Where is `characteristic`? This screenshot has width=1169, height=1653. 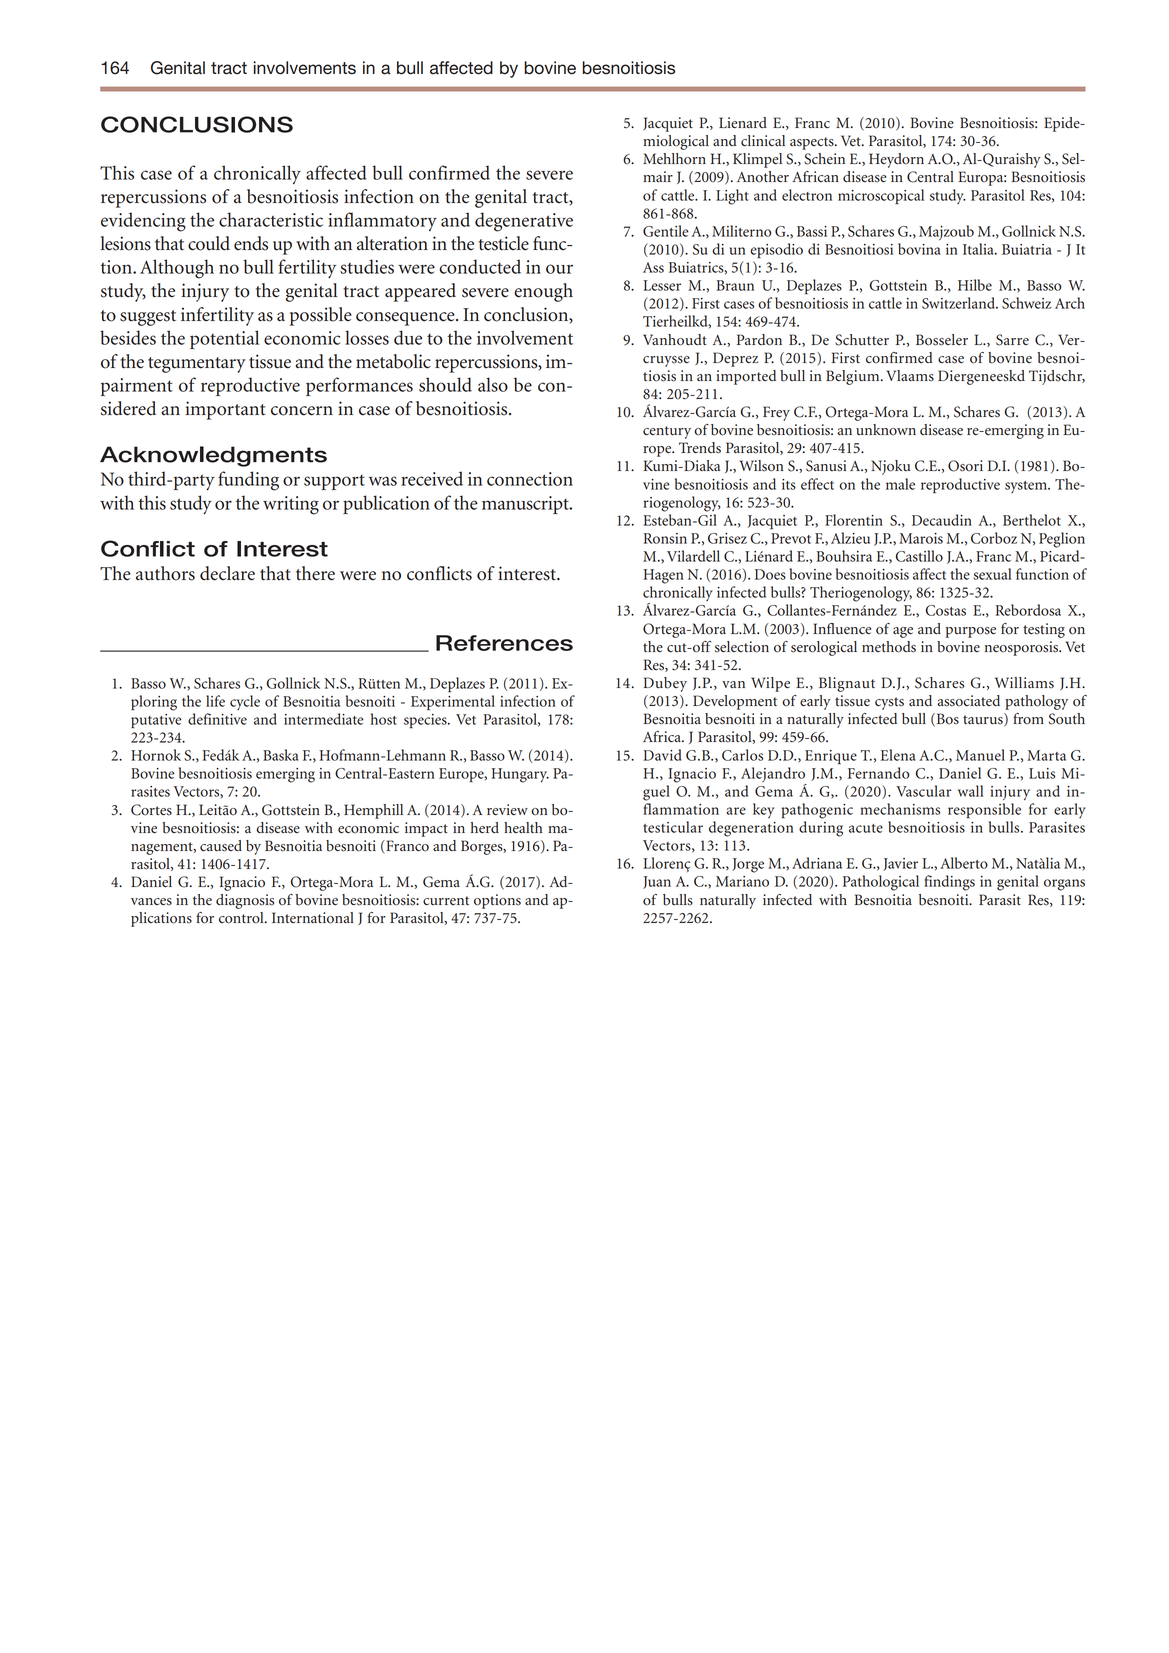 characteristic is located at coordinates (271, 219).
